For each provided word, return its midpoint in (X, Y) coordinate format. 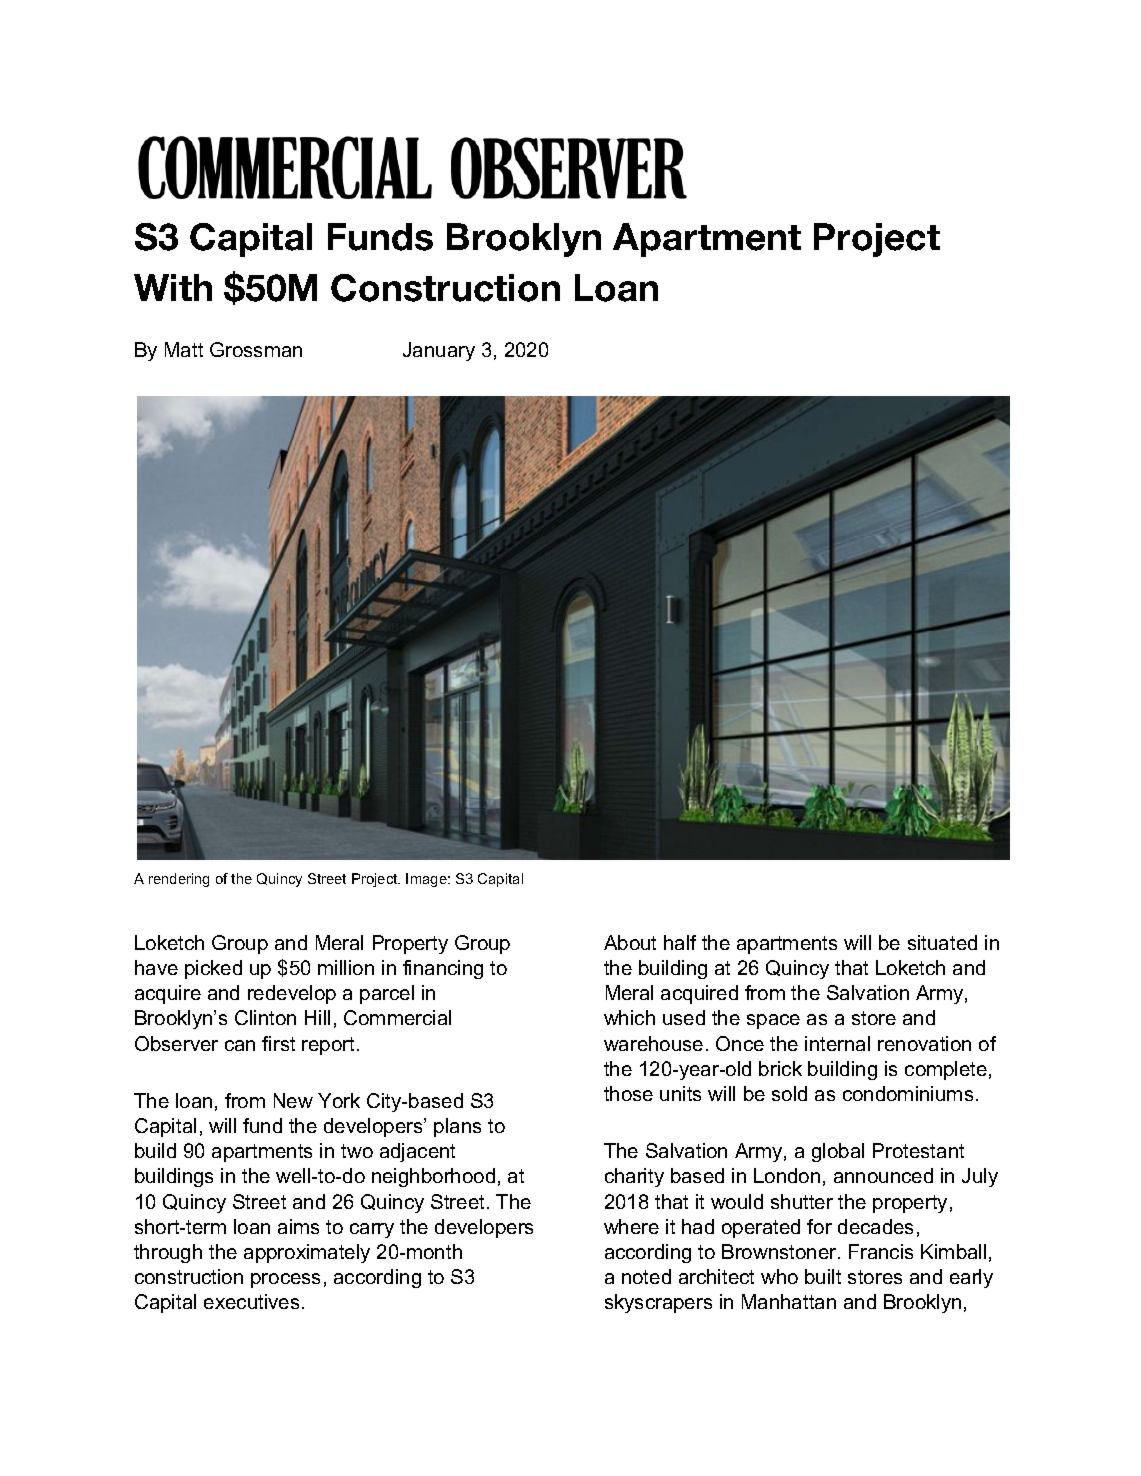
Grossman (256, 349)
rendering (179, 880)
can (240, 1045)
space (773, 1021)
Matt (184, 349)
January (439, 351)
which (629, 1017)
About (630, 942)
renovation (924, 1043)
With (173, 287)
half (680, 942)
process (285, 1280)
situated (942, 942)
